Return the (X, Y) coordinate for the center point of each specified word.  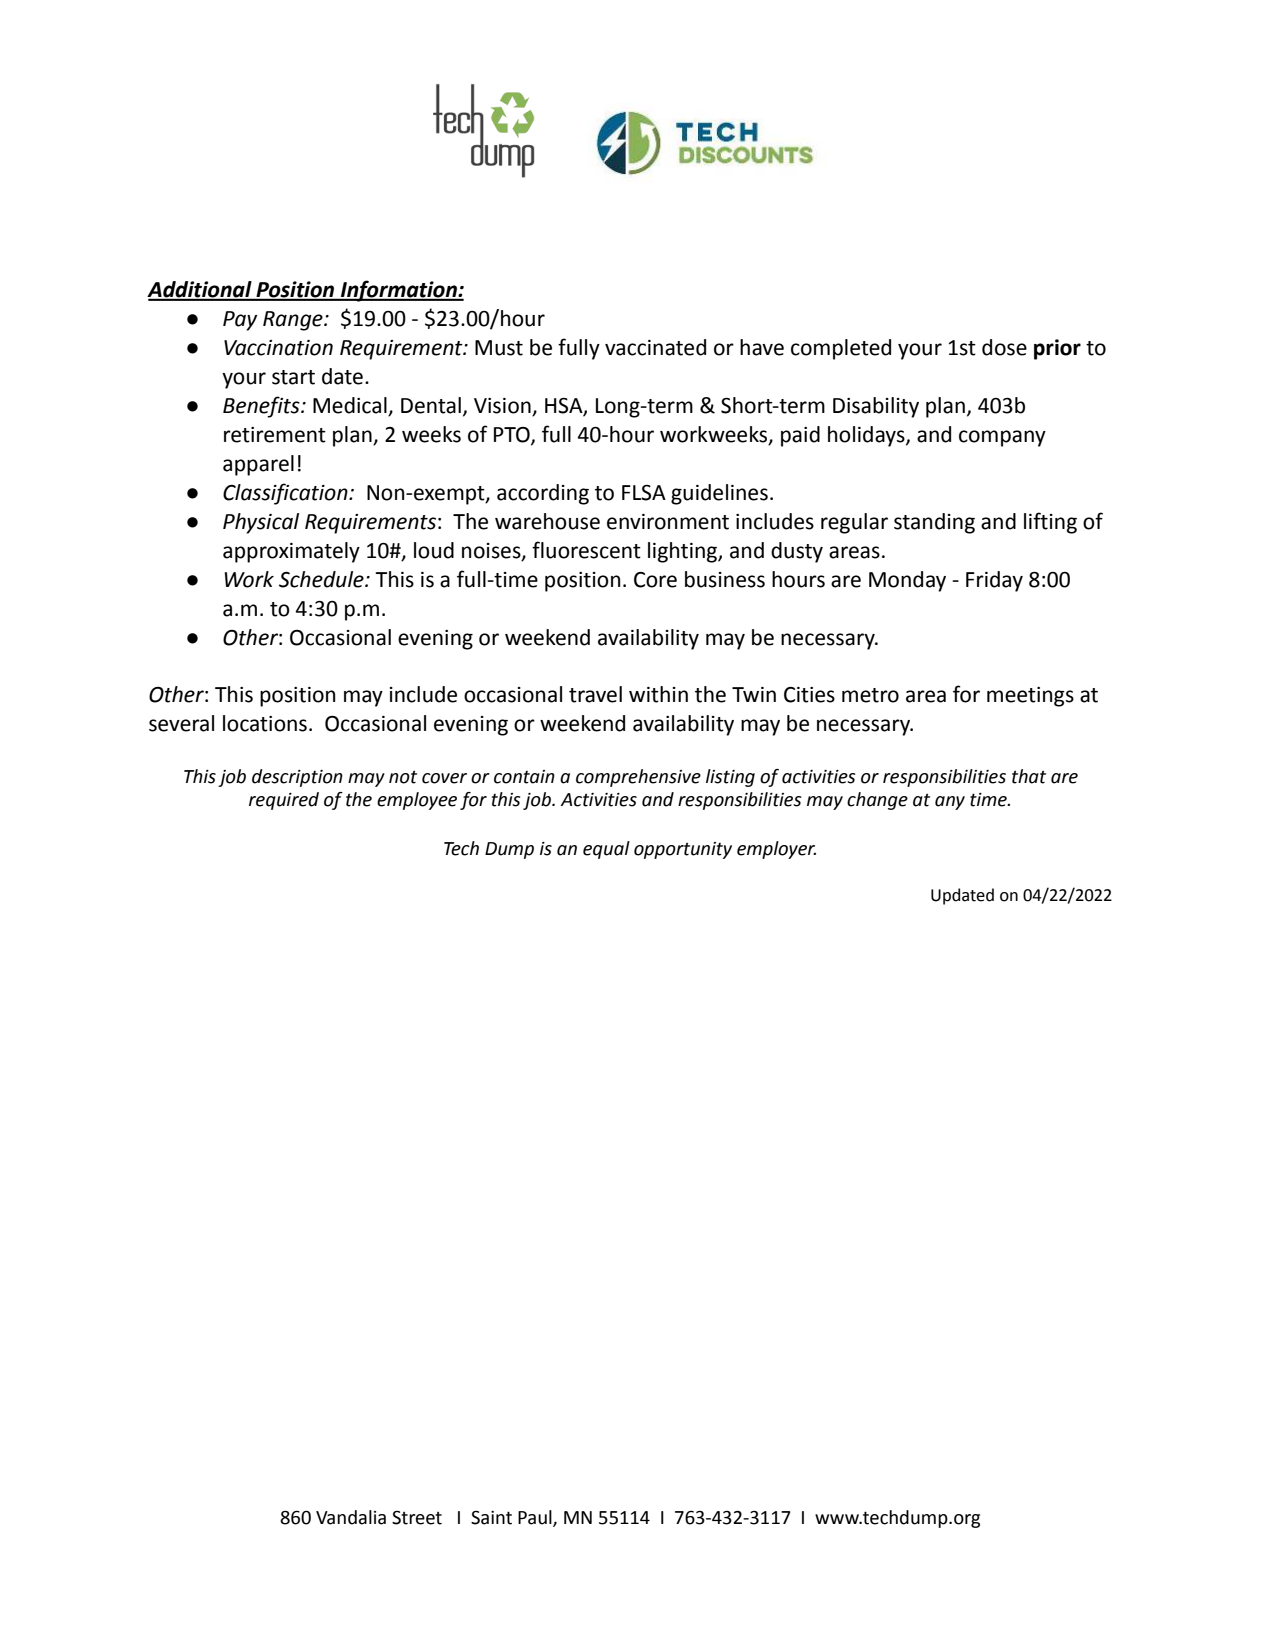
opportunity (683, 850)
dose (1004, 347)
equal (606, 850)
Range (294, 321)
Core (655, 580)
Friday (994, 581)
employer (776, 850)
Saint (491, 1518)
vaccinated (655, 347)
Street (417, 1518)
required (284, 801)
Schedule (322, 579)
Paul (536, 1518)
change (877, 801)
